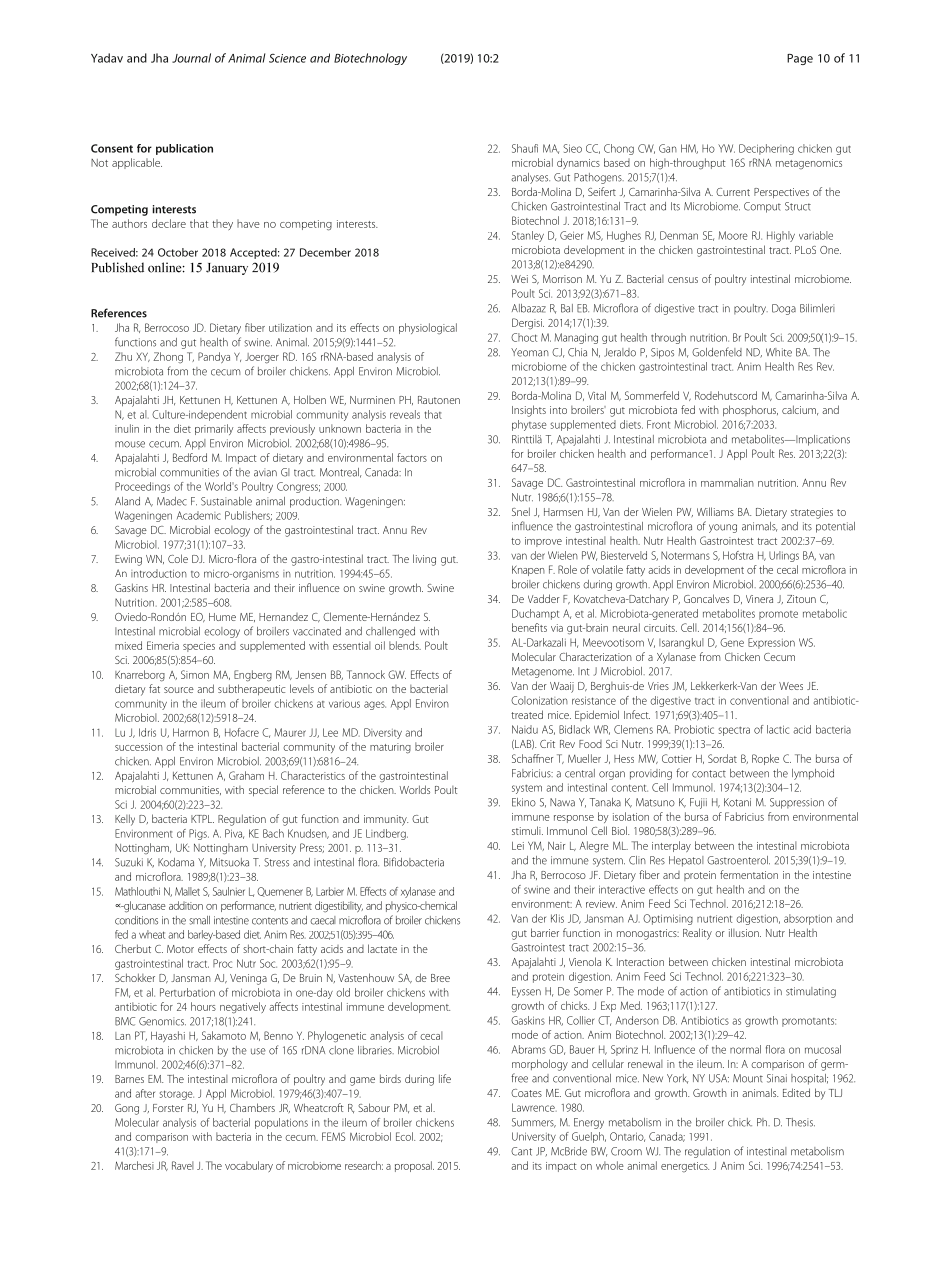 This image has height=1265, width=952. Describe the element at coordinates (191, 58) in the image. I see `Journal` at that location.
